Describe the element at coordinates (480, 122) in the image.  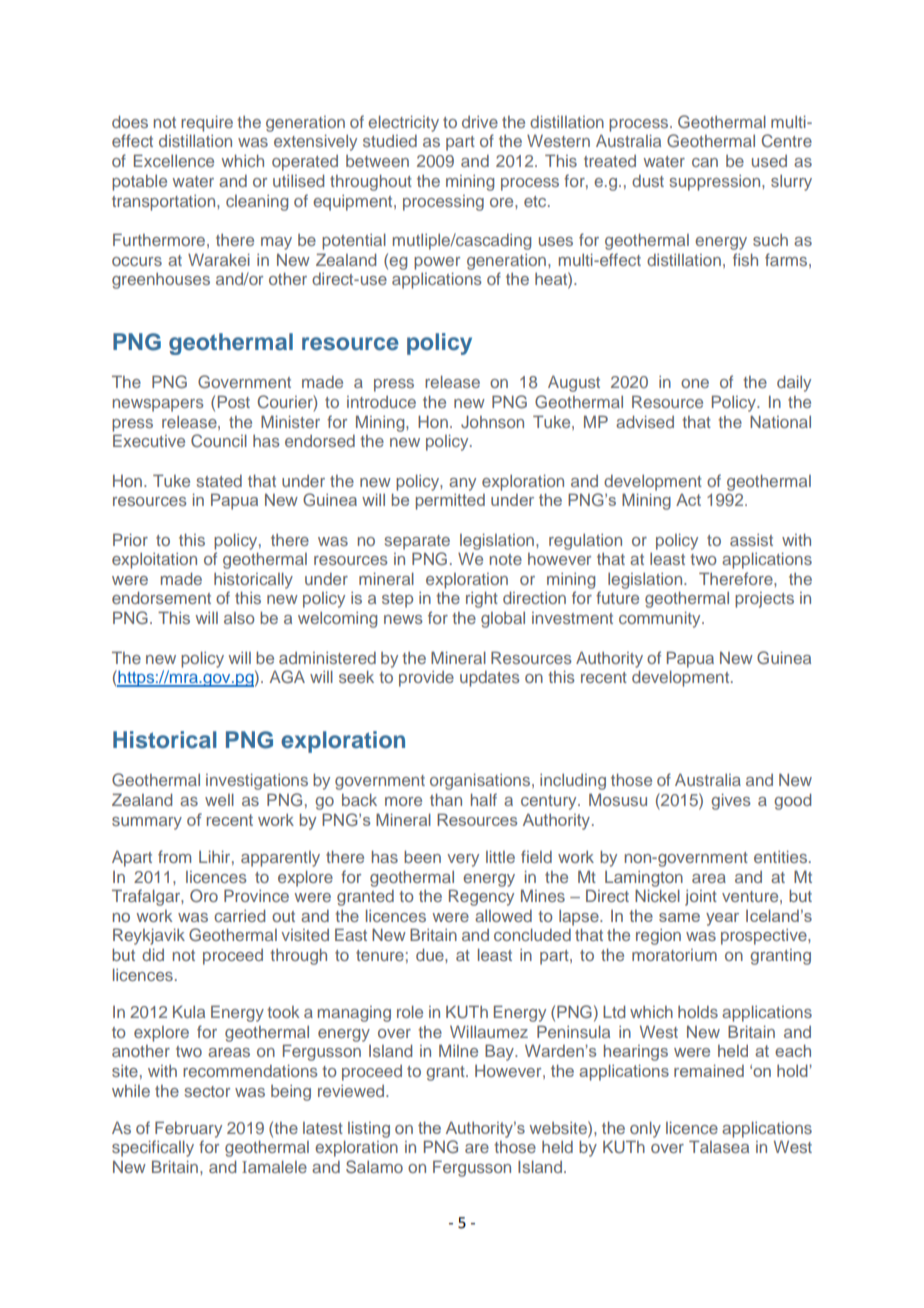
I see `drive` at that location.
